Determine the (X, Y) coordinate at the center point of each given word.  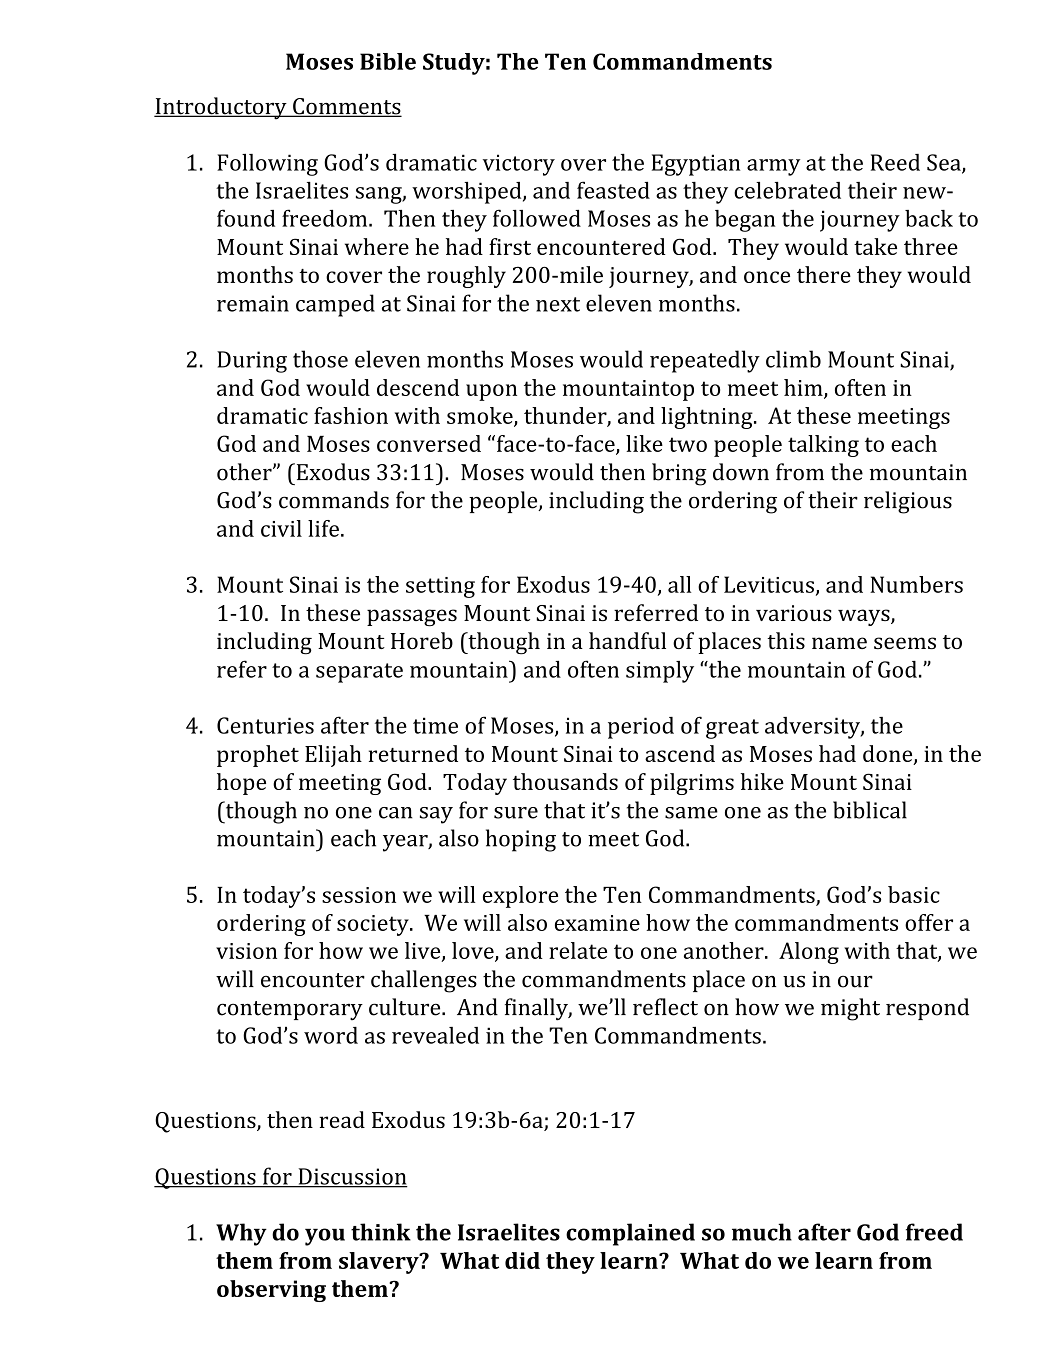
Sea (945, 163)
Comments (346, 107)
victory (519, 165)
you (325, 1237)
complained (630, 1234)
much (762, 1232)
